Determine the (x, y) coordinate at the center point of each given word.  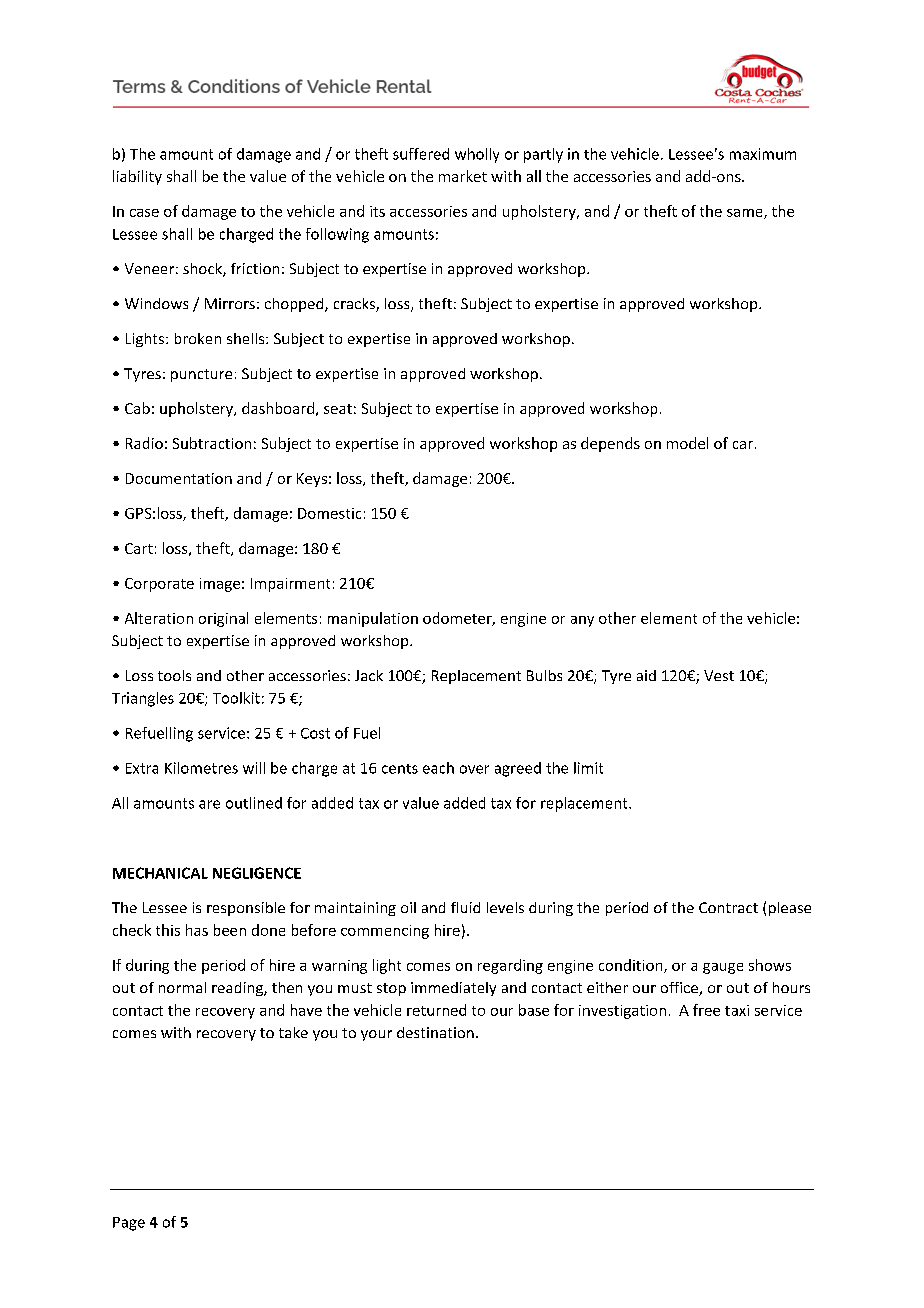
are (209, 804)
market (463, 176)
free (706, 1010)
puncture (201, 375)
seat (338, 409)
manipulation (373, 619)
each (438, 768)
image (220, 585)
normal (182, 987)
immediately (453, 989)
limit (588, 768)
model (687, 443)
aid (646, 675)
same (746, 214)
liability (137, 177)
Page (129, 1224)
